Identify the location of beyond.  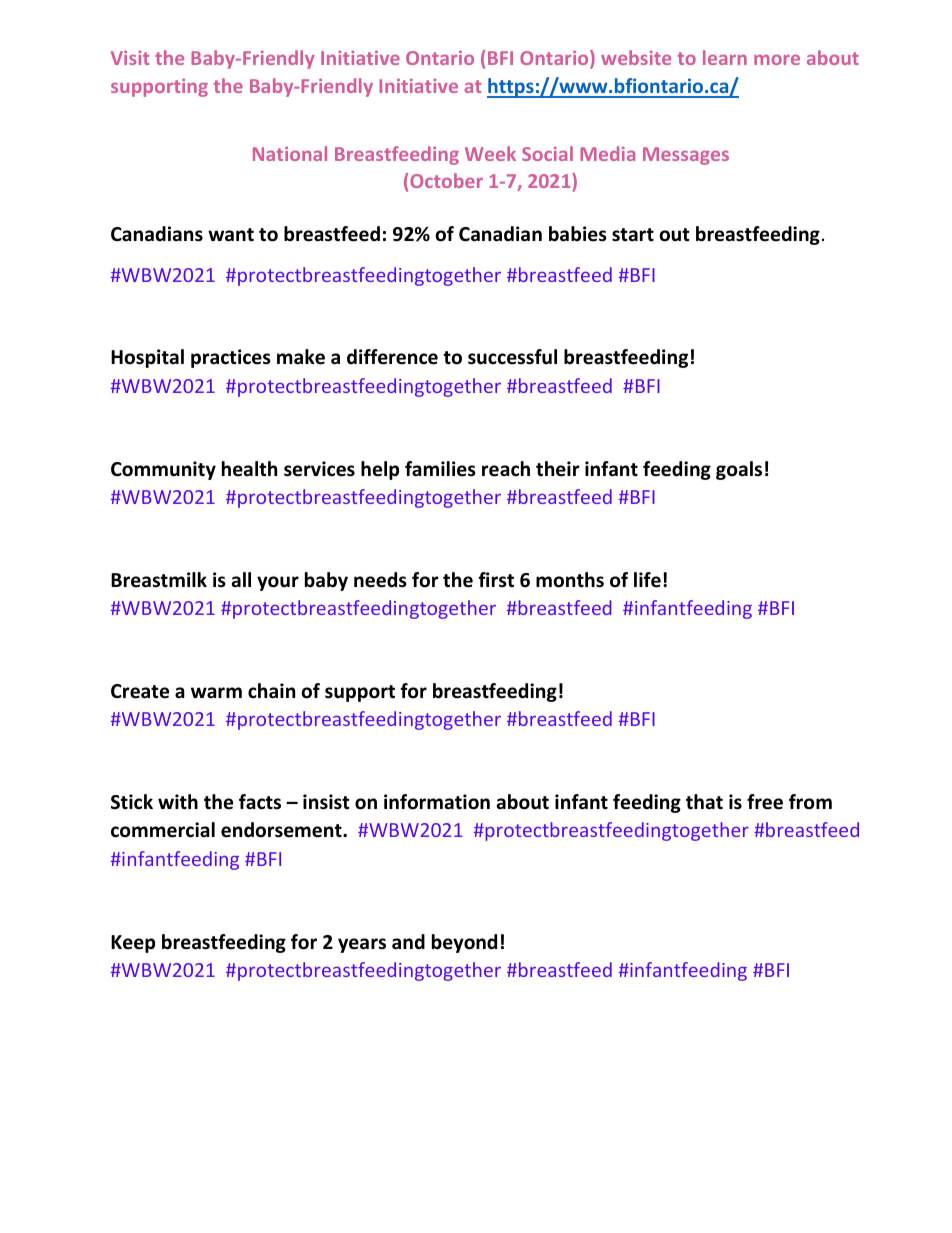
(464, 943).
